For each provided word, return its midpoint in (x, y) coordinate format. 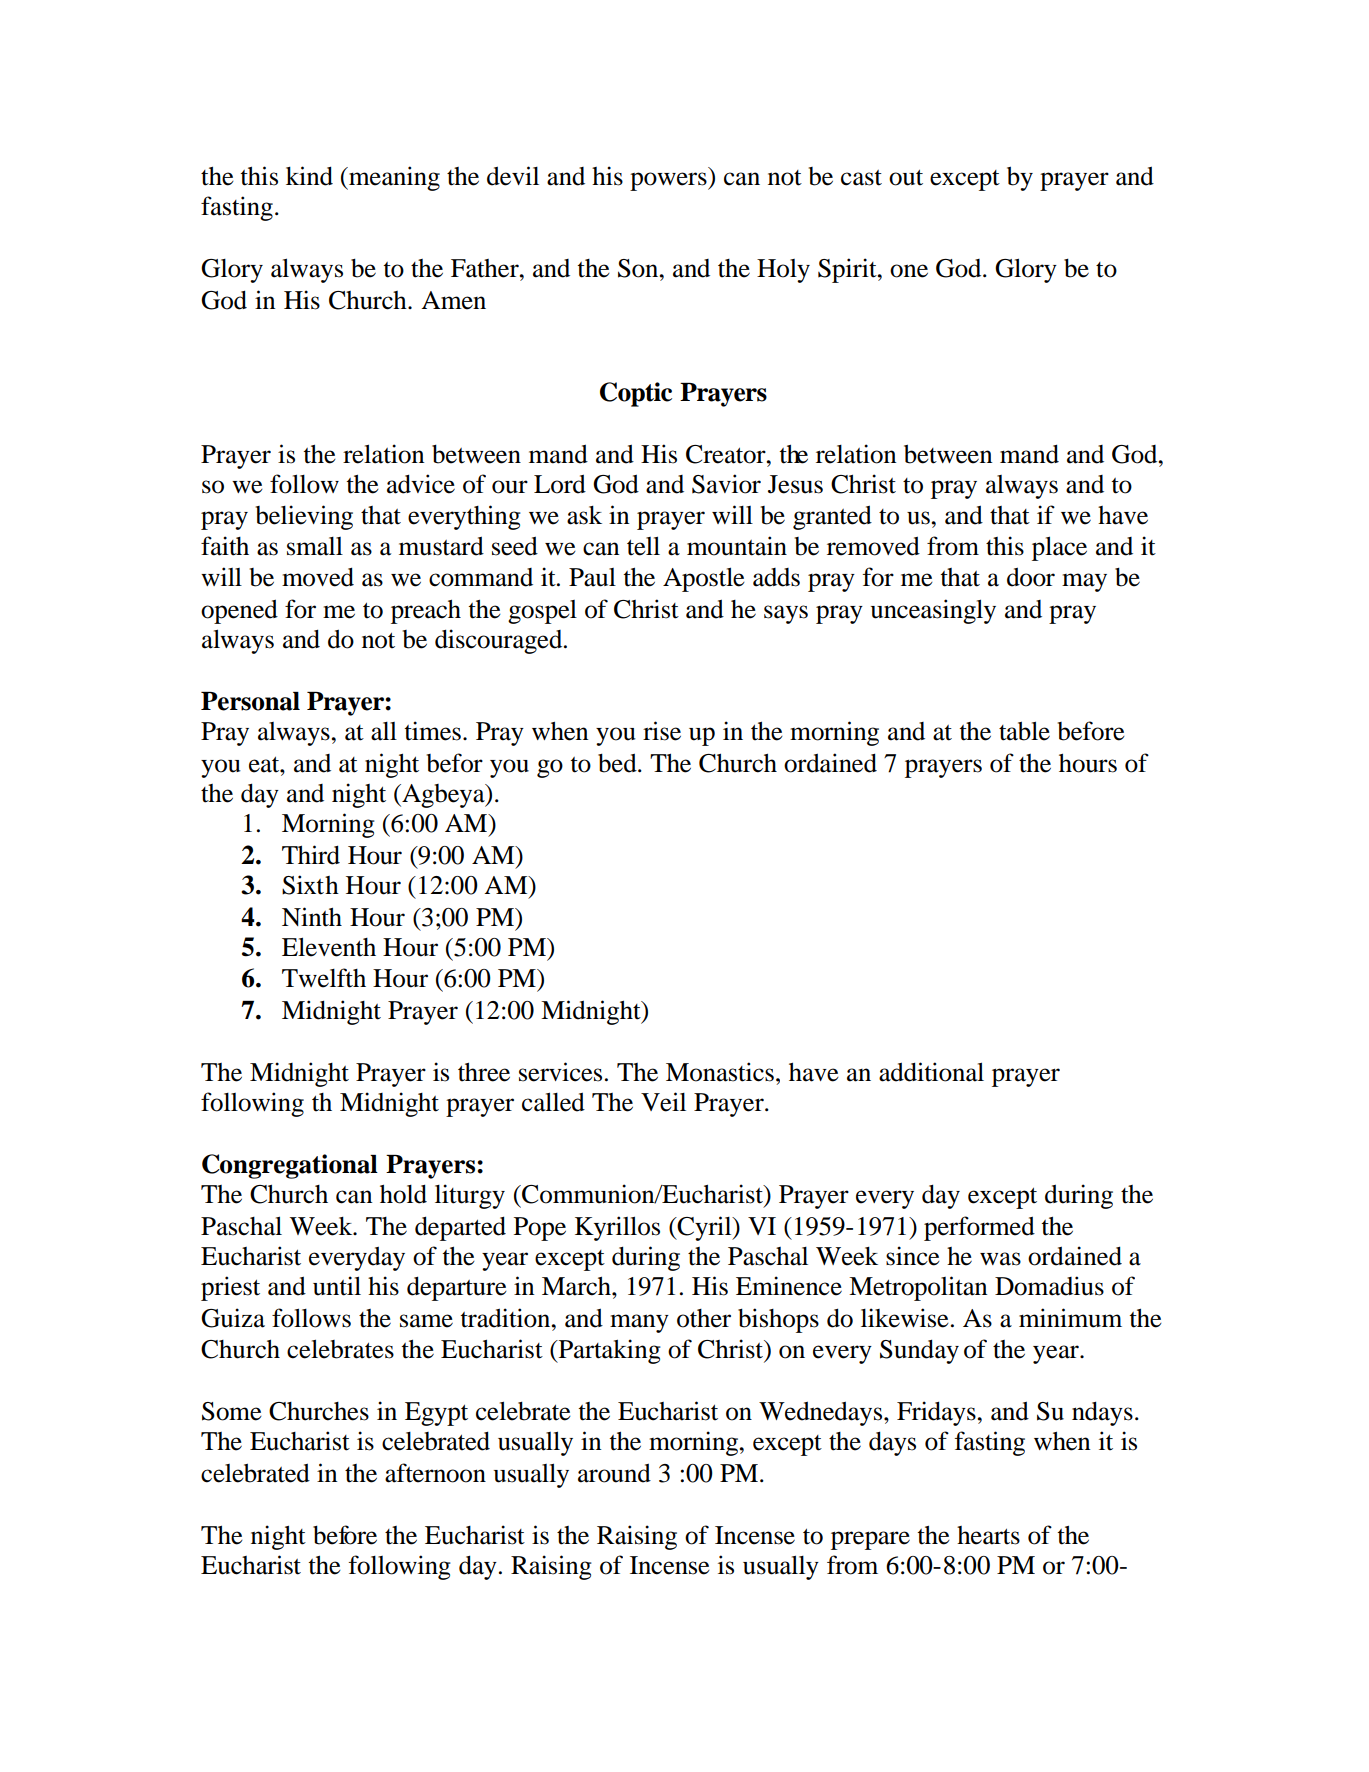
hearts (988, 1535)
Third (311, 855)
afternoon (435, 1473)
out (906, 177)
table (1024, 731)
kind (309, 176)
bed (618, 763)
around (614, 1473)
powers (669, 181)
